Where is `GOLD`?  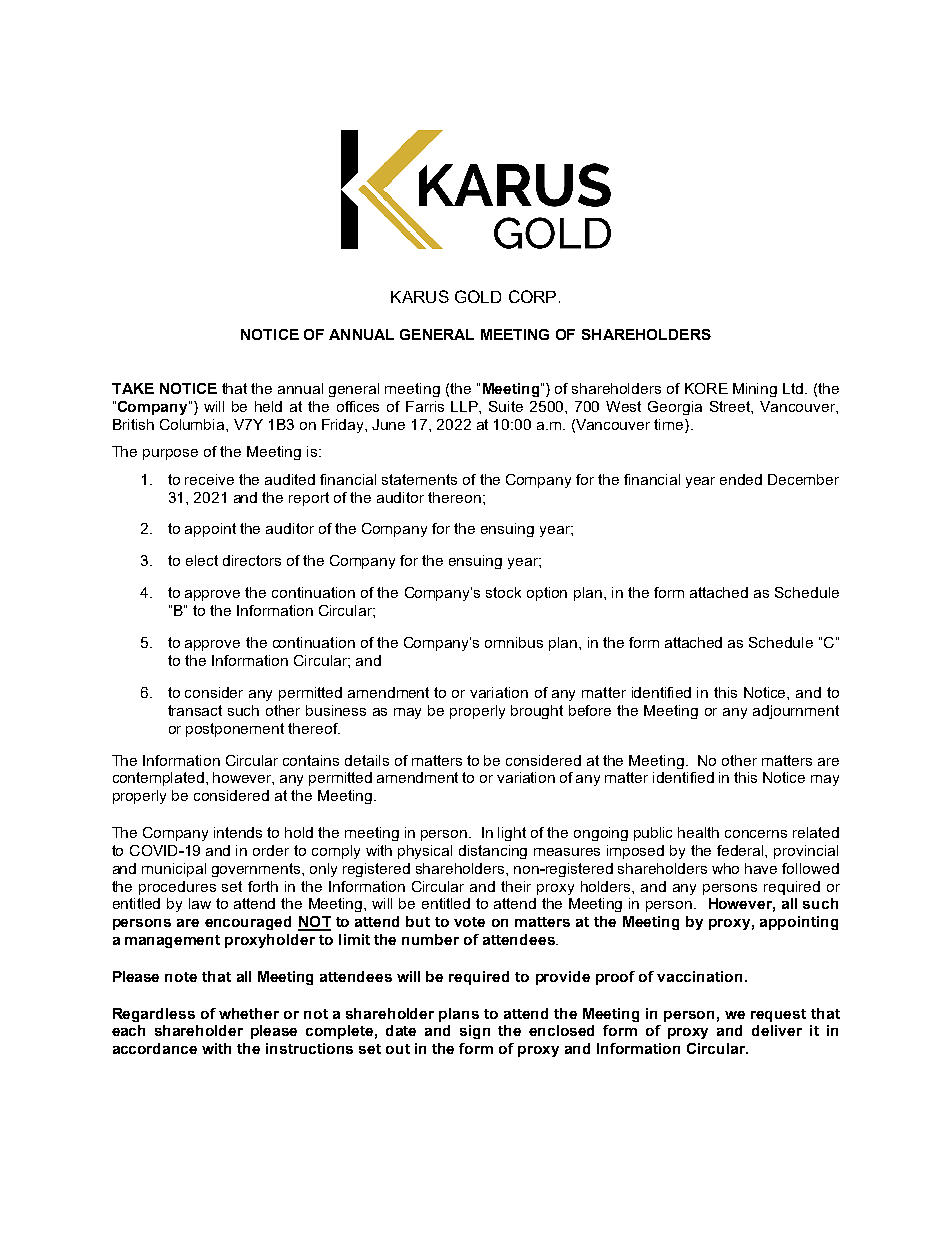
GOLD is located at coordinates (478, 296).
